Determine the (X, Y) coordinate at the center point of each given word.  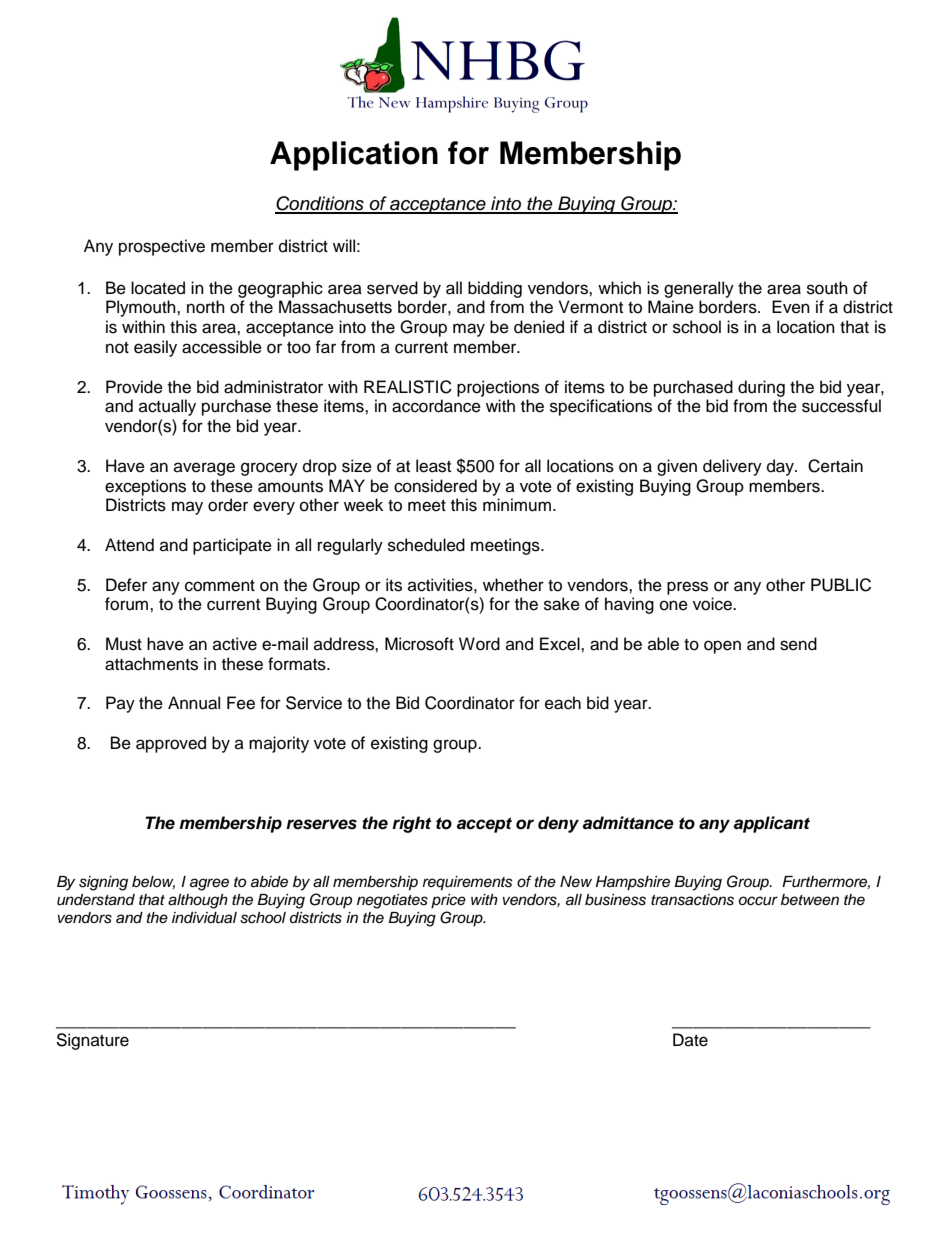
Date (690, 1040)
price (448, 901)
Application (354, 156)
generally (699, 289)
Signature (92, 1041)
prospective (162, 247)
